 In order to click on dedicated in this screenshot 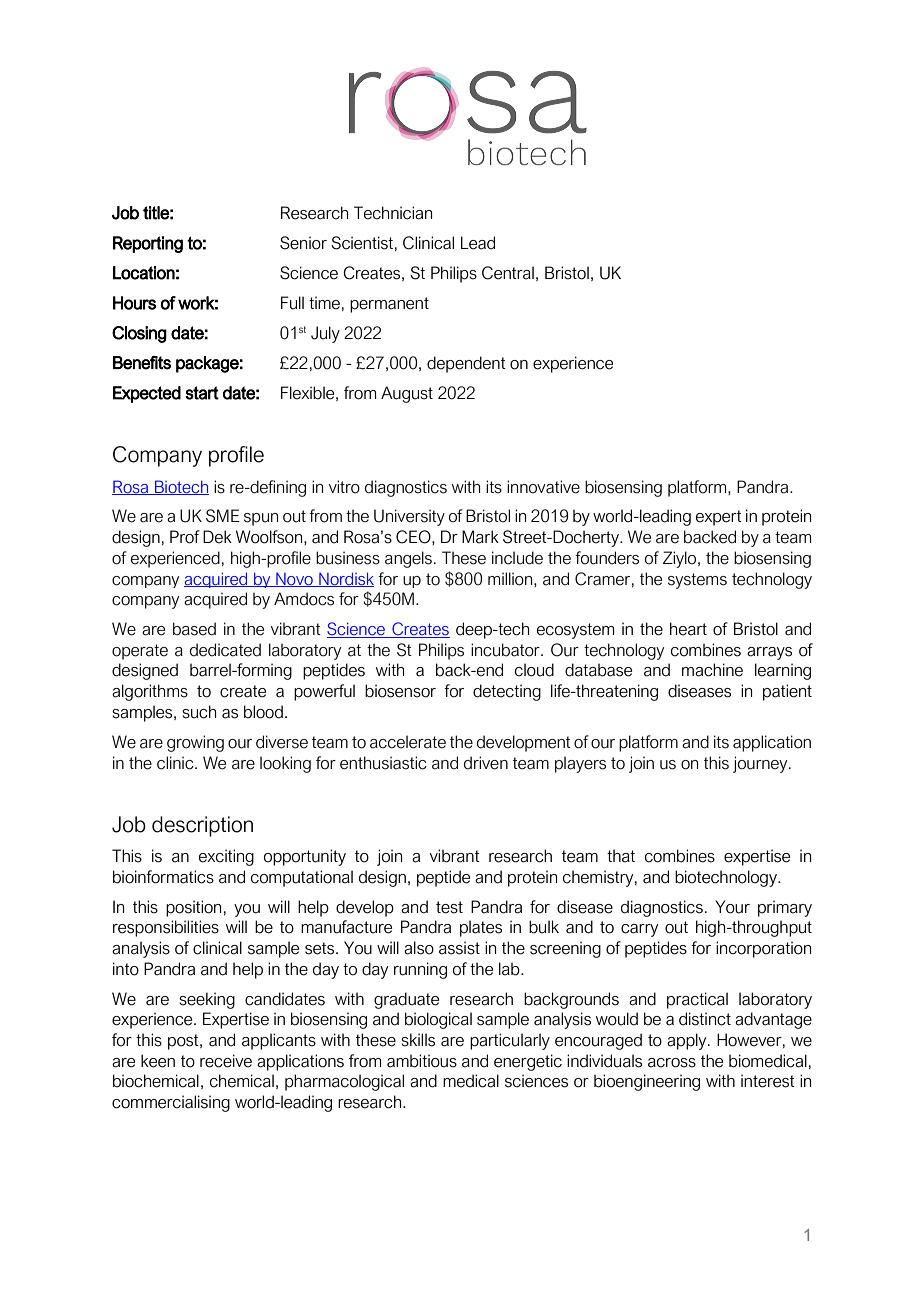, I will do `click(225, 650)`.
